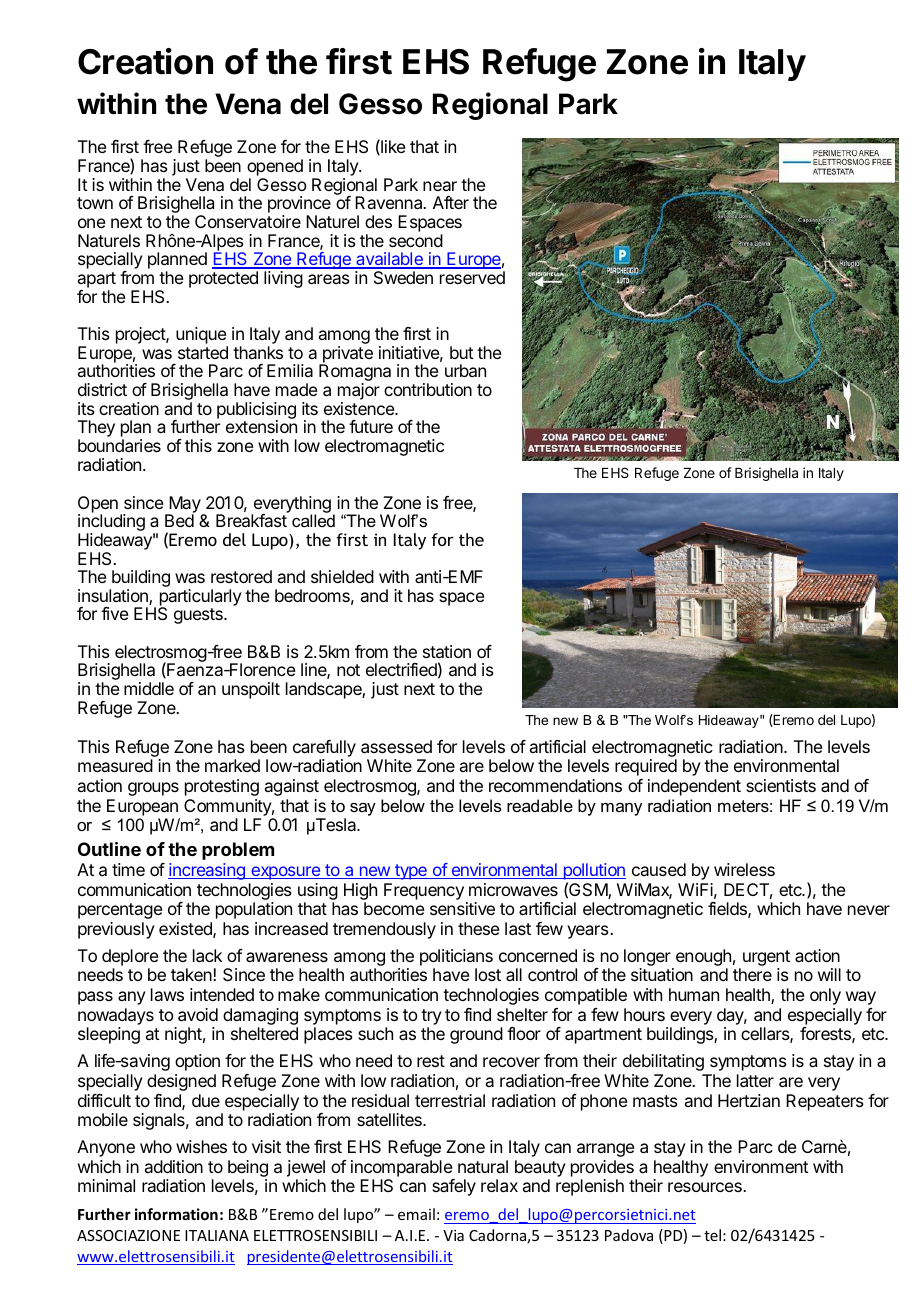 The width and height of the screenshot is (924, 1308). What do you see at coordinates (185, 505) in the screenshot?
I see `May` at bounding box center [185, 505].
